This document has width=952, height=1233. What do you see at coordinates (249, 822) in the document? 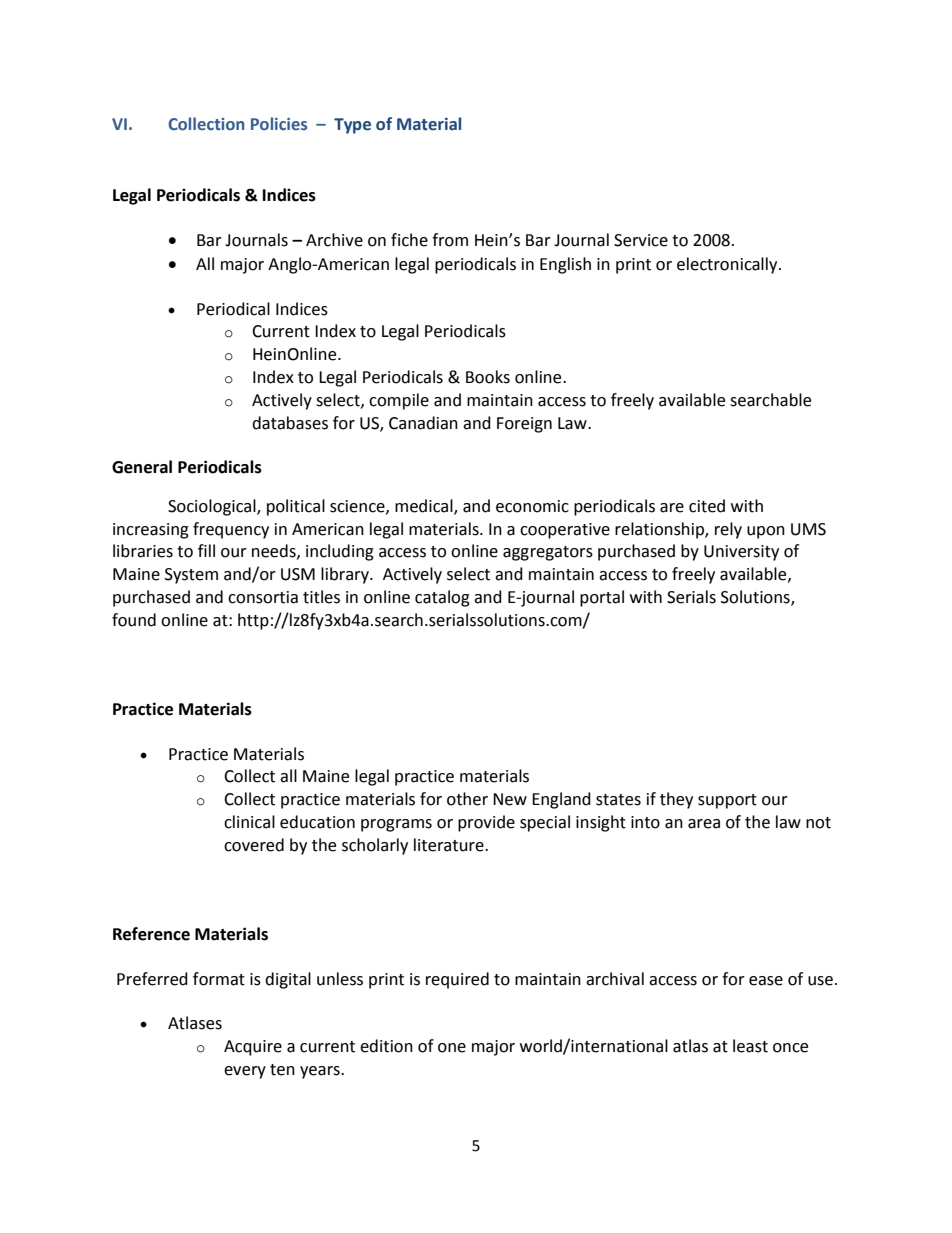
I see `clinical` at bounding box center [249, 822].
